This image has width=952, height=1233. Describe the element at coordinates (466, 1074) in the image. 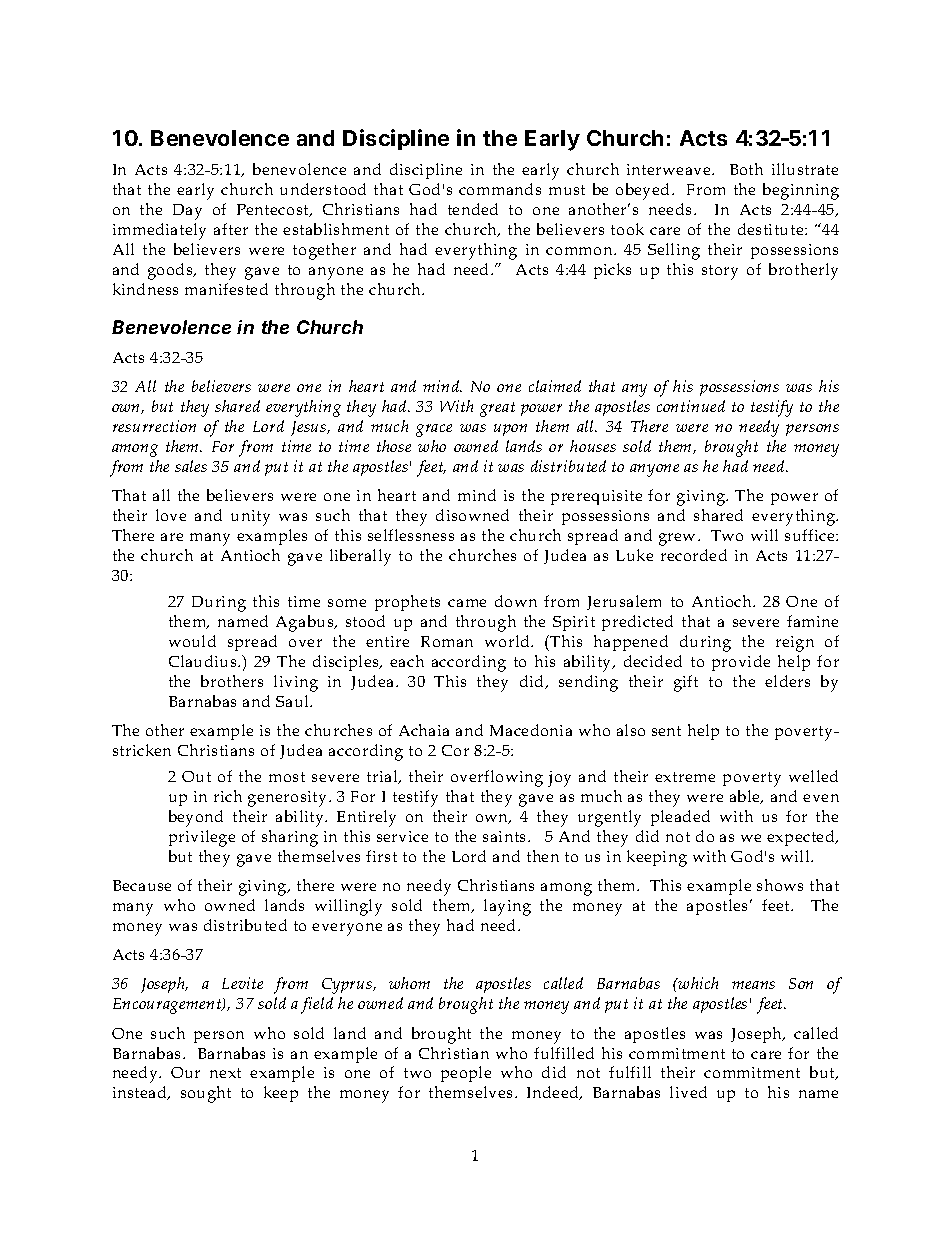

I see `people` at that location.
